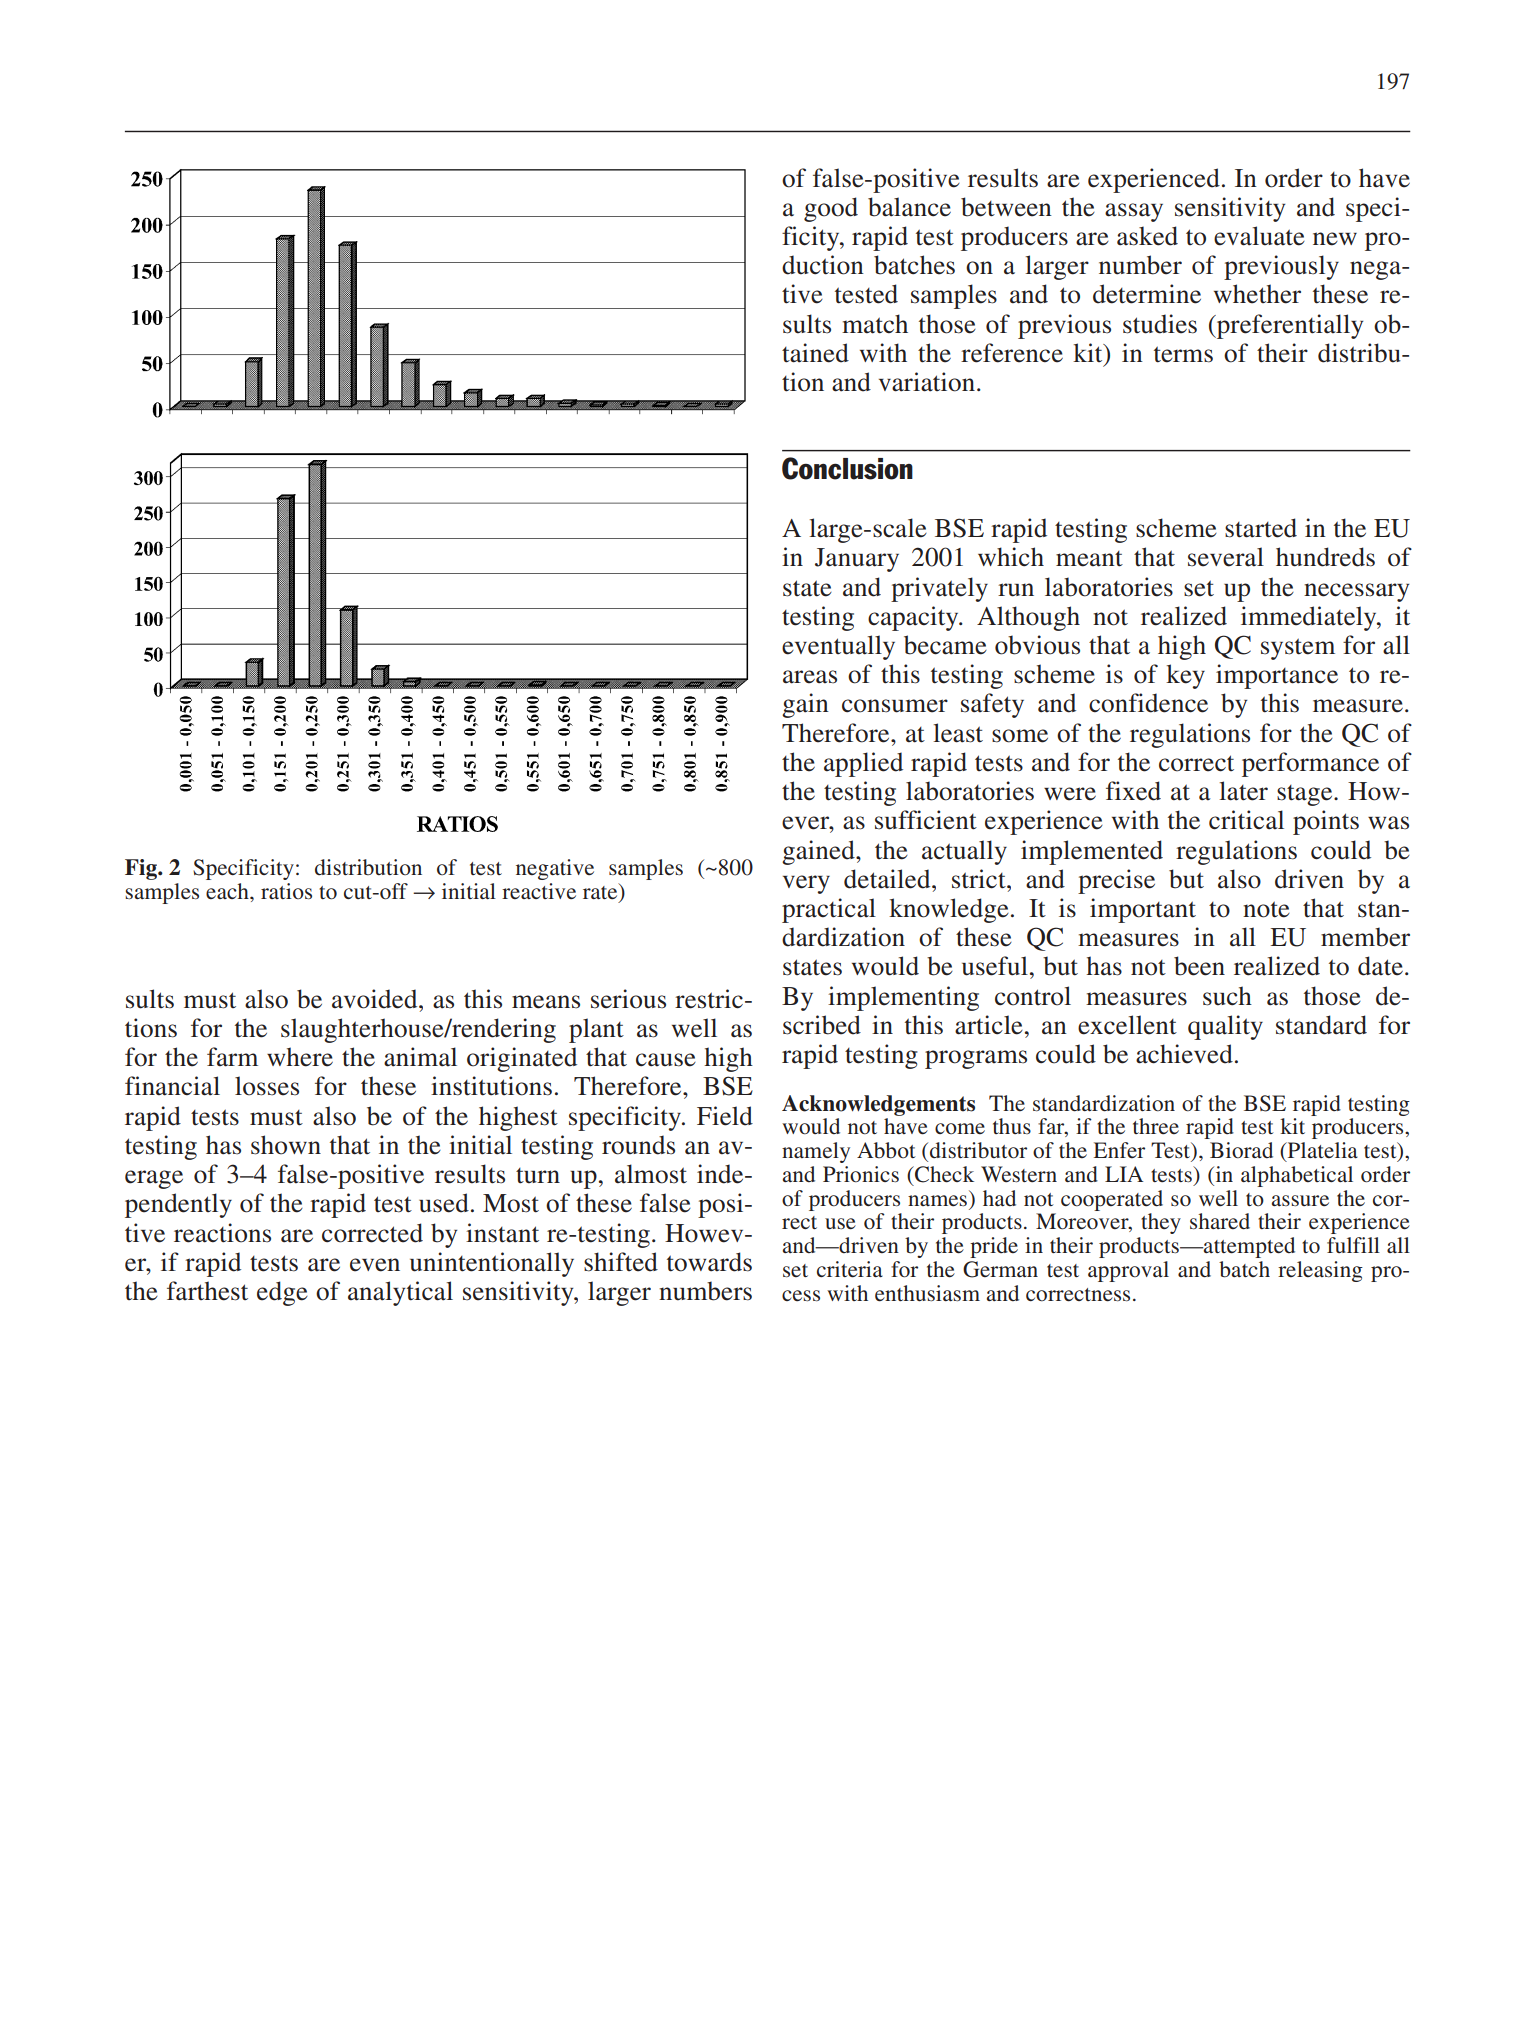  Describe the element at coordinates (207, 1291) in the image. I see `farthest` at that location.
